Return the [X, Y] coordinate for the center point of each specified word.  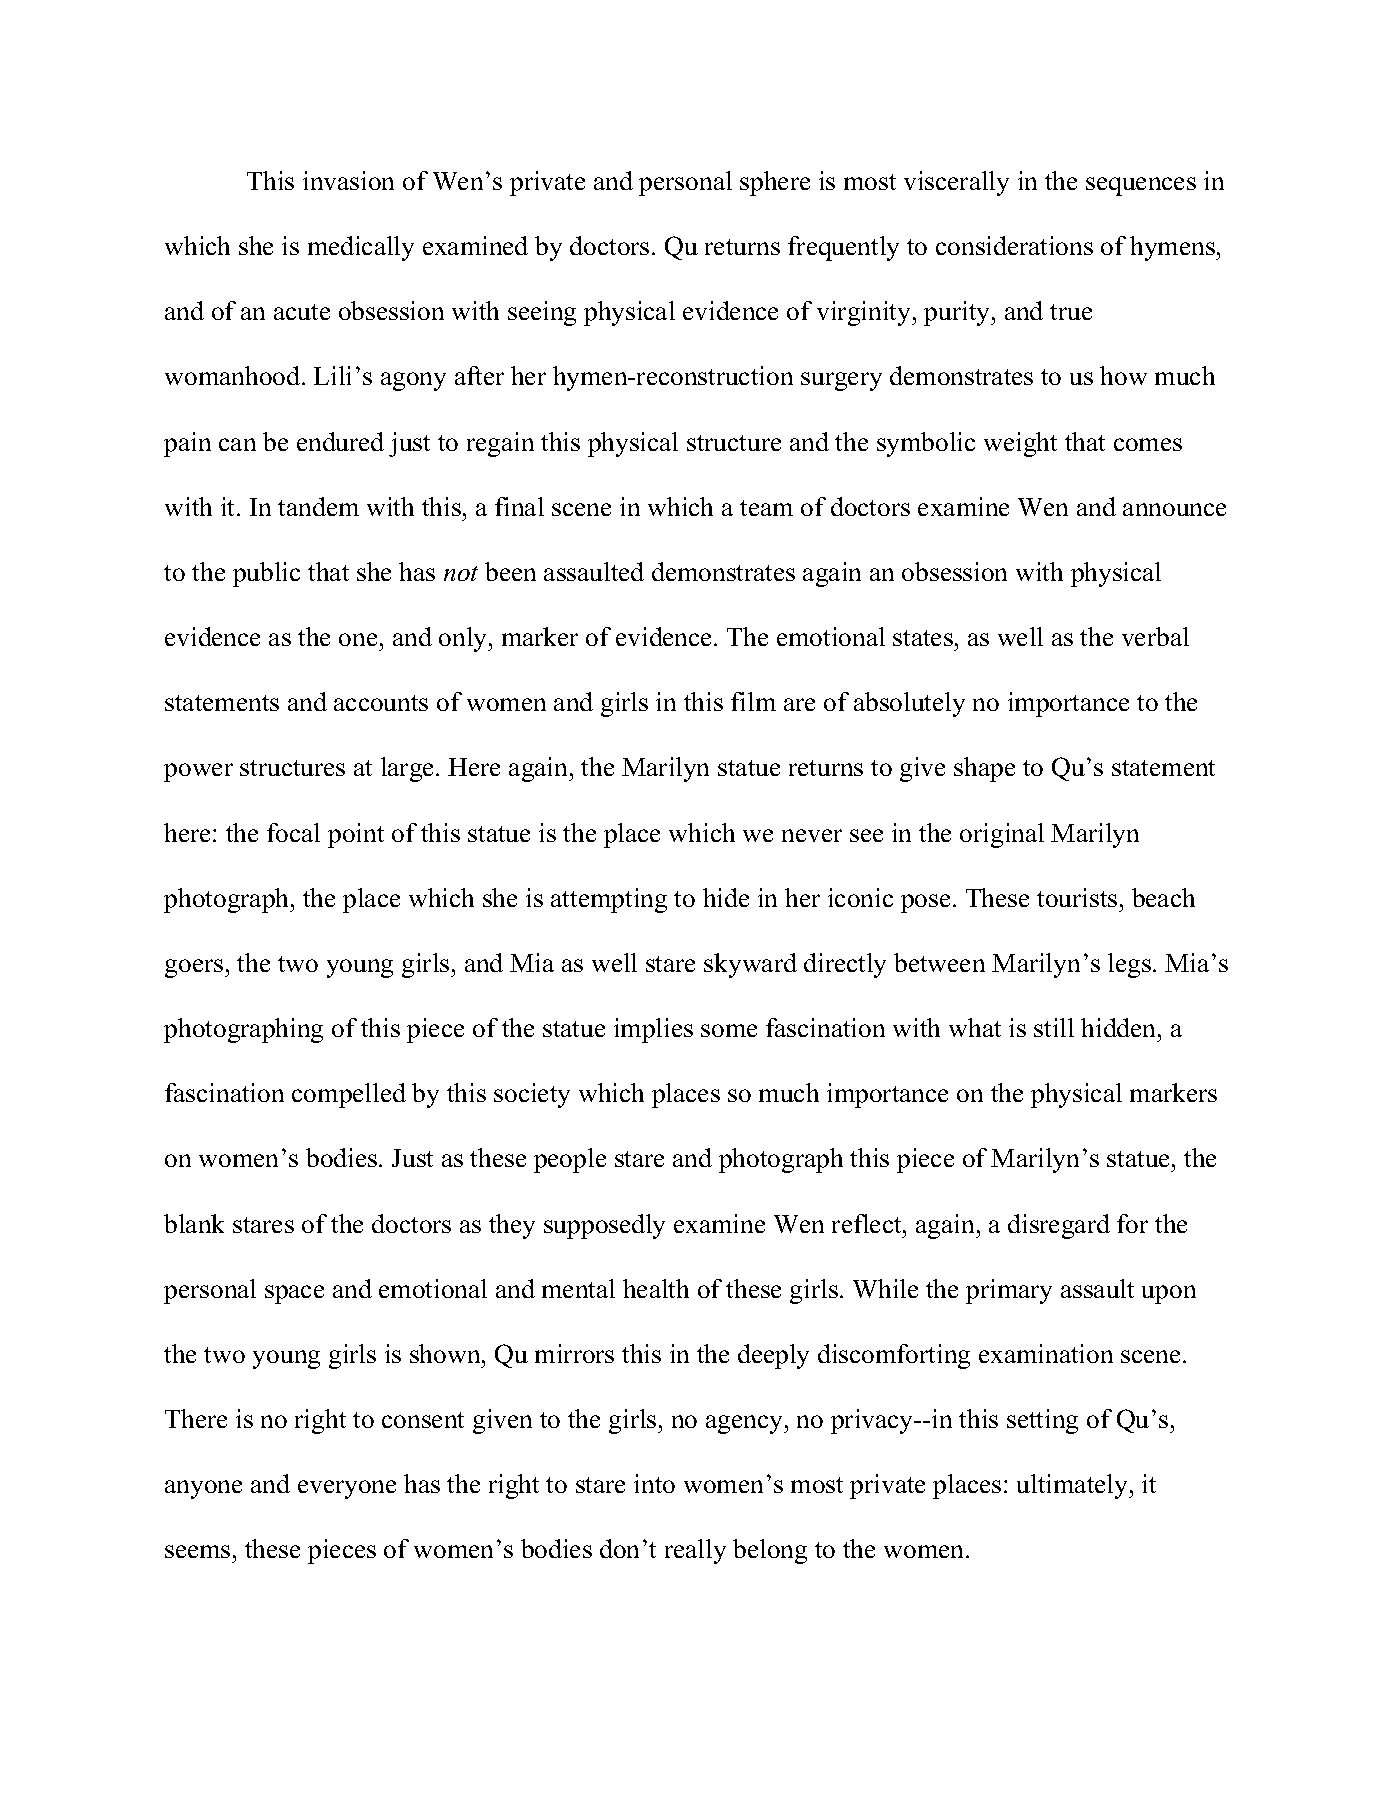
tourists [1077, 897]
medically [361, 248]
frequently [843, 248]
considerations [1014, 245]
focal [293, 832]
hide [726, 897]
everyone [347, 1489]
